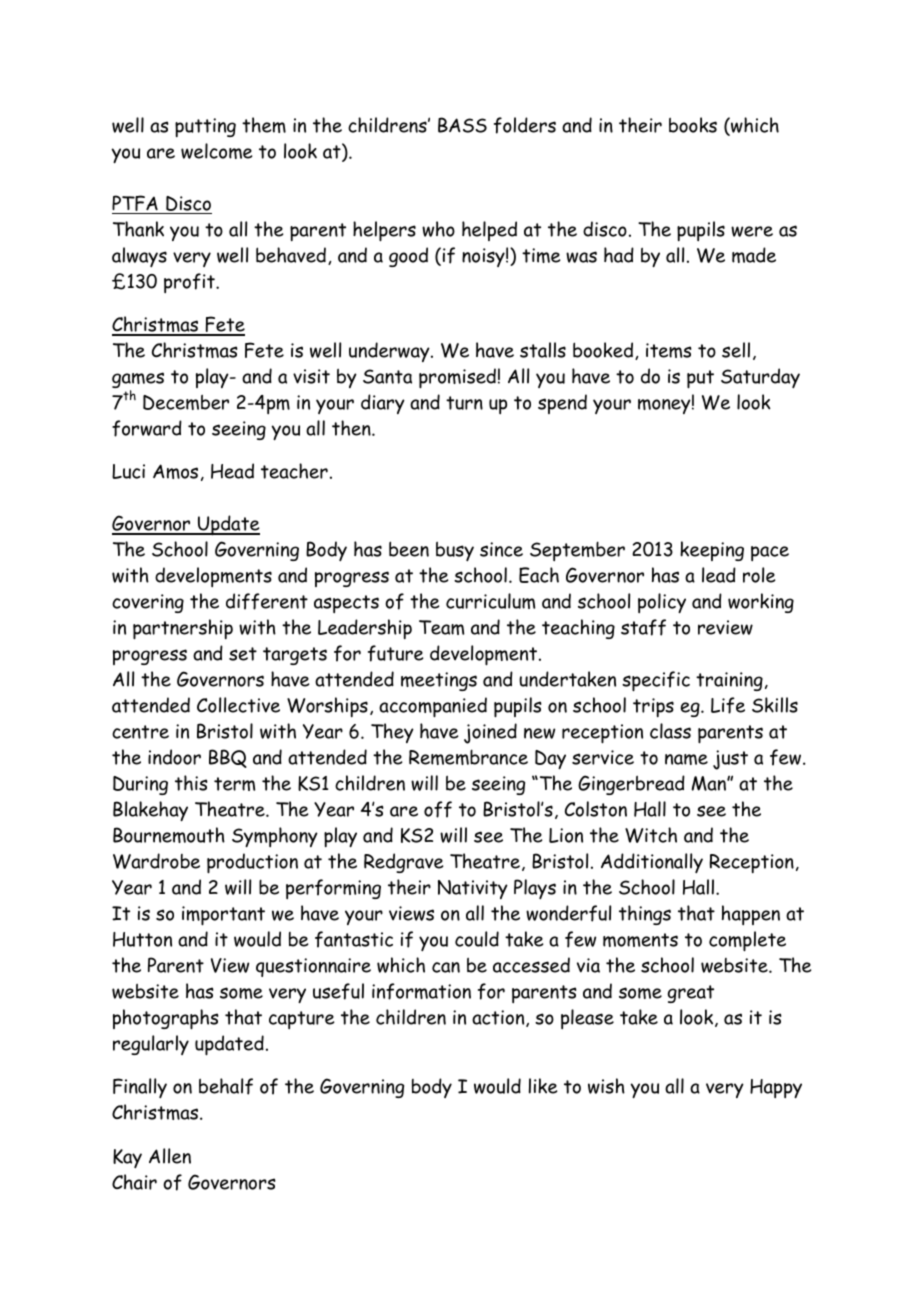 Image resolution: width=924 pixels, height=1308 pixels. I want to click on Saturday, so click(760, 378).
